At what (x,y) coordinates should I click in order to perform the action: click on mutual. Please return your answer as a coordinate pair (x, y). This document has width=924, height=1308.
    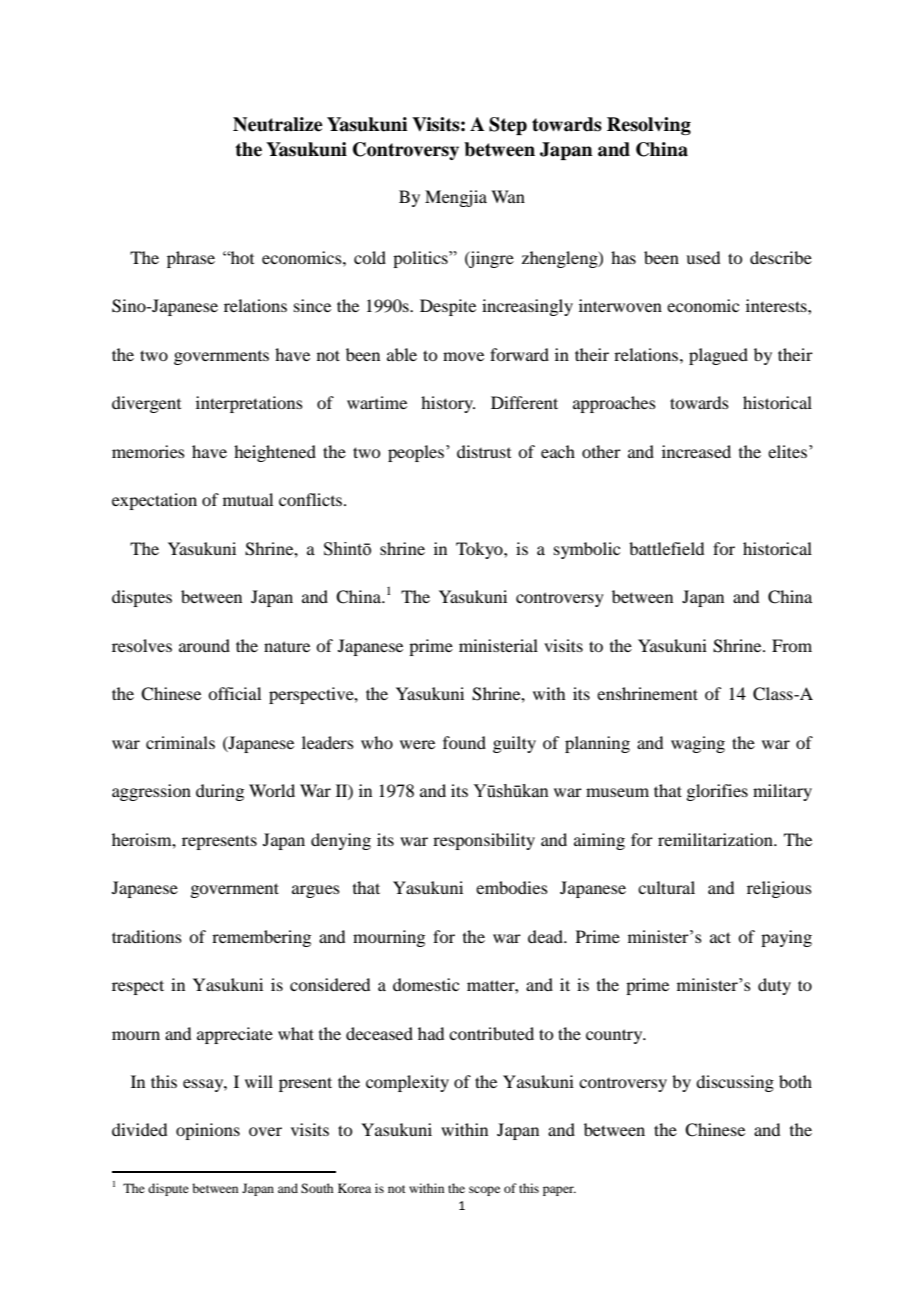
    Looking at the image, I should click on (248, 499).
